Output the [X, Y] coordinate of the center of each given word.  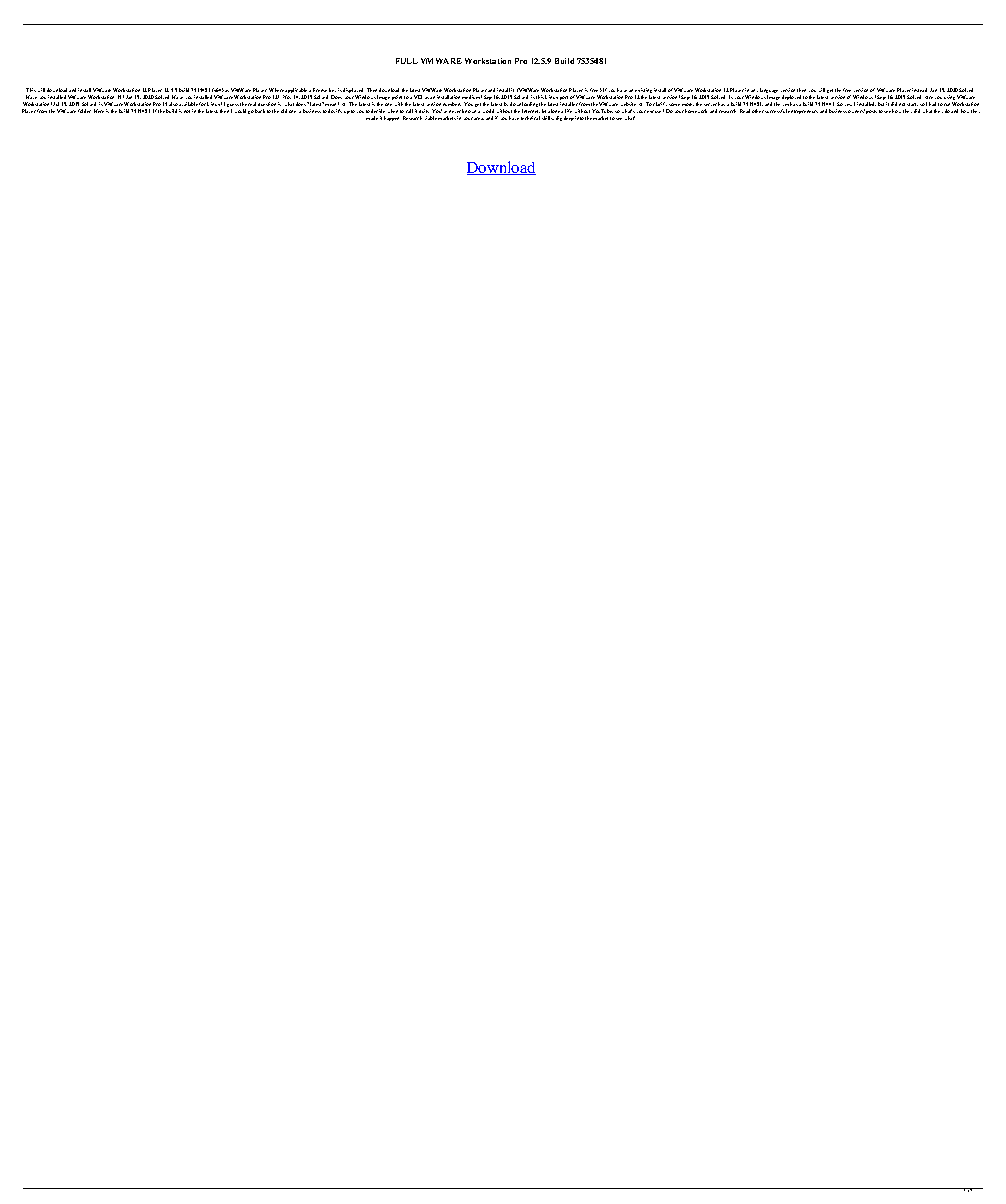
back [260, 111]
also [173, 104]
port [564, 99]
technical [530, 118]
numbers [452, 104]
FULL [407, 61]
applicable [297, 92]
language [769, 92]
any [754, 92]
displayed [354, 92]
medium [472, 97]
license [320, 90]
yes [848, 105]
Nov [287, 97]
